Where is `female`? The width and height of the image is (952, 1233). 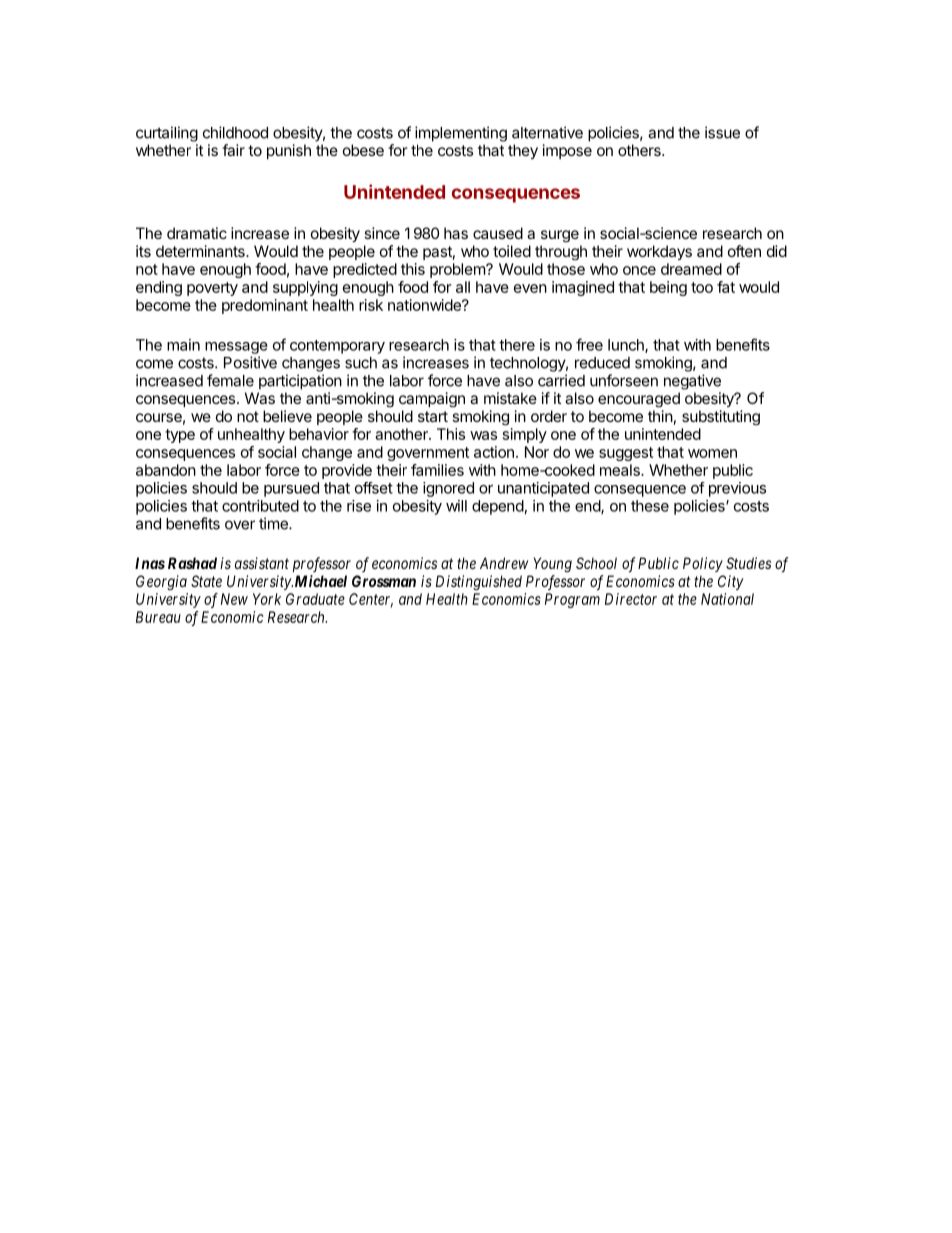 female is located at coordinates (230, 380).
